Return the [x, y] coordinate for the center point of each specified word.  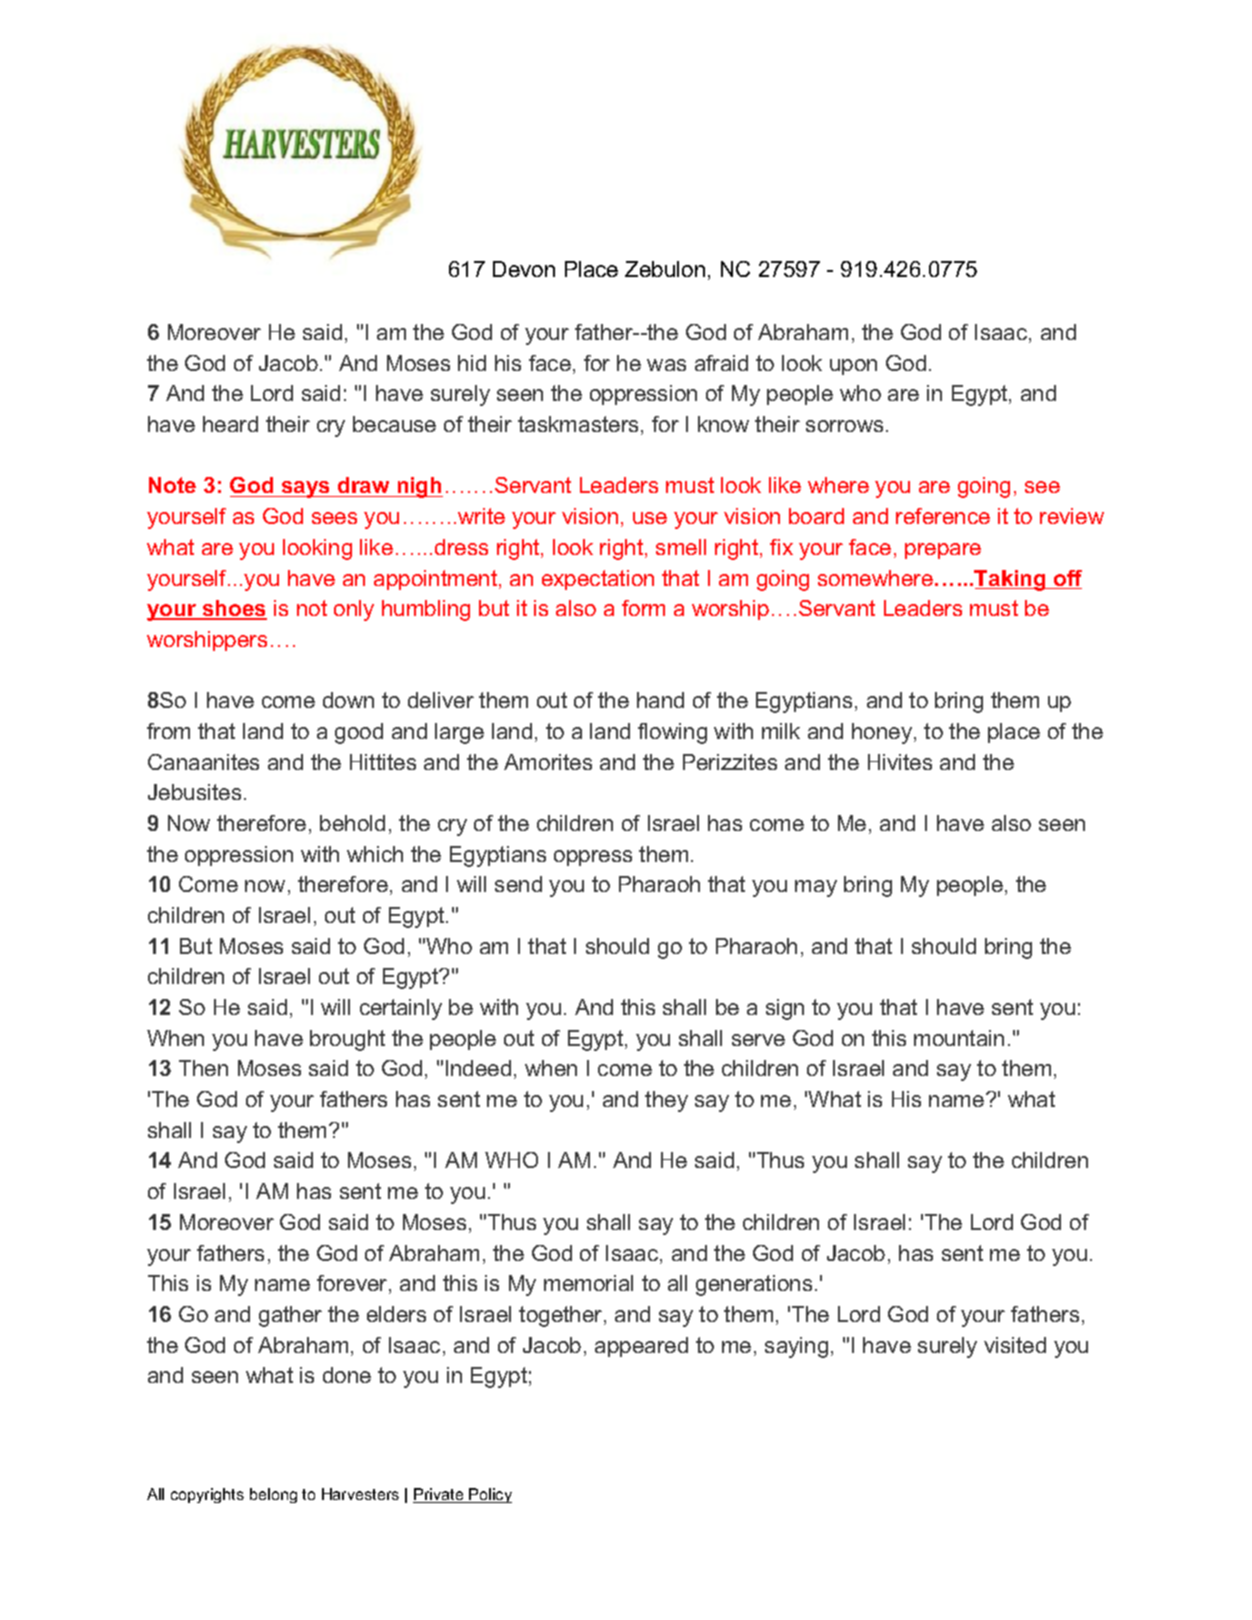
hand [660, 700]
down [348, 700]
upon [853, 367]
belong [273, 1495]
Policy [489, 1495]
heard [230, 424]
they [666, 1101]
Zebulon [665, 269]
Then [203, 1068]
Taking [1011, 580]
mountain [959, 1038]
